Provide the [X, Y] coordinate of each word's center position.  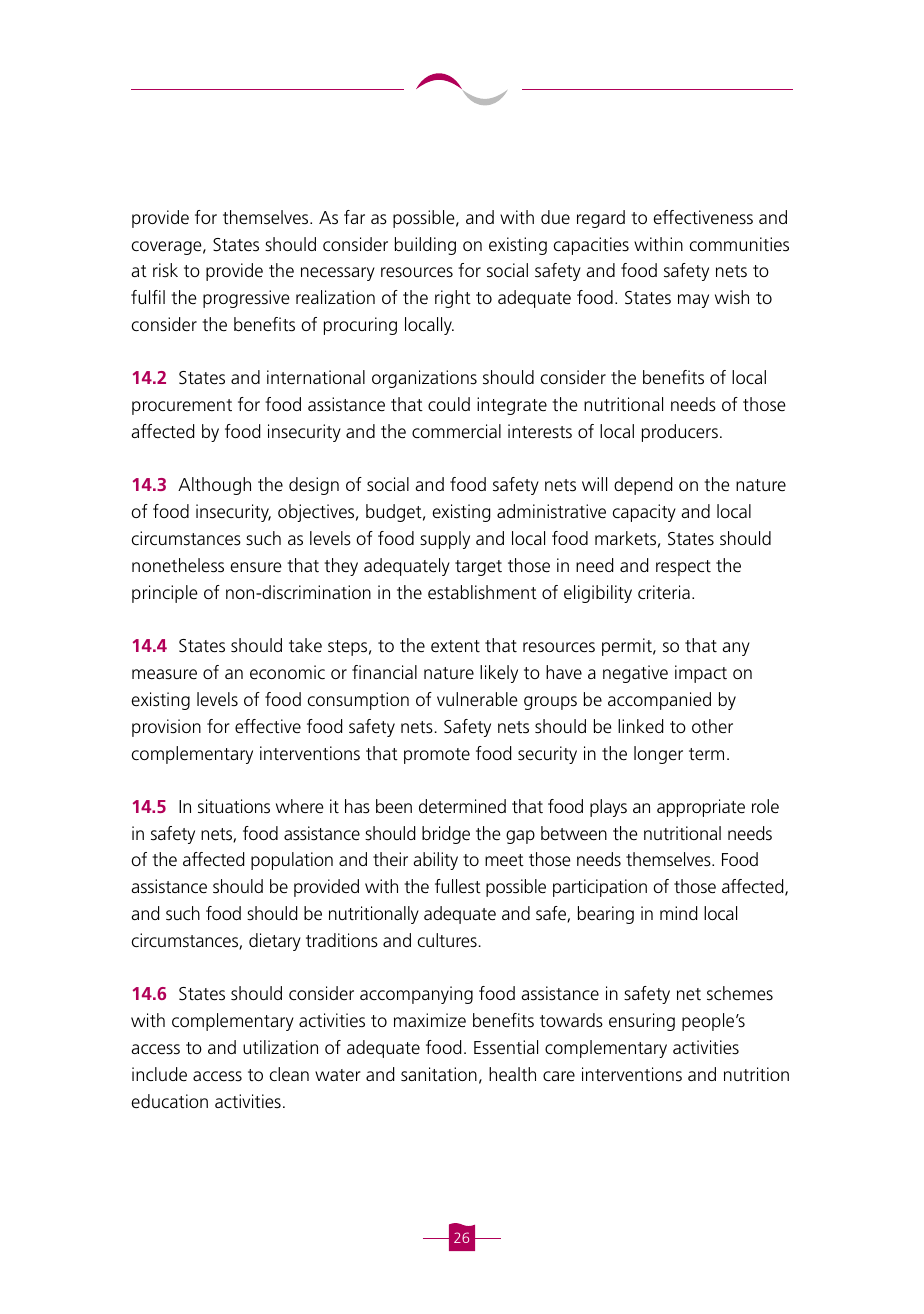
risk [165, 270]
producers [680, 433]
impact [701, 674]
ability [435, 861]
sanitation [439, 1074]
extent [455, 646]
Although [214, 486]
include [159, 1074]
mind [678, 913]
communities [739, 244]
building [425, 246]
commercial [456, 431]
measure [164, 674]
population [292, 861]
